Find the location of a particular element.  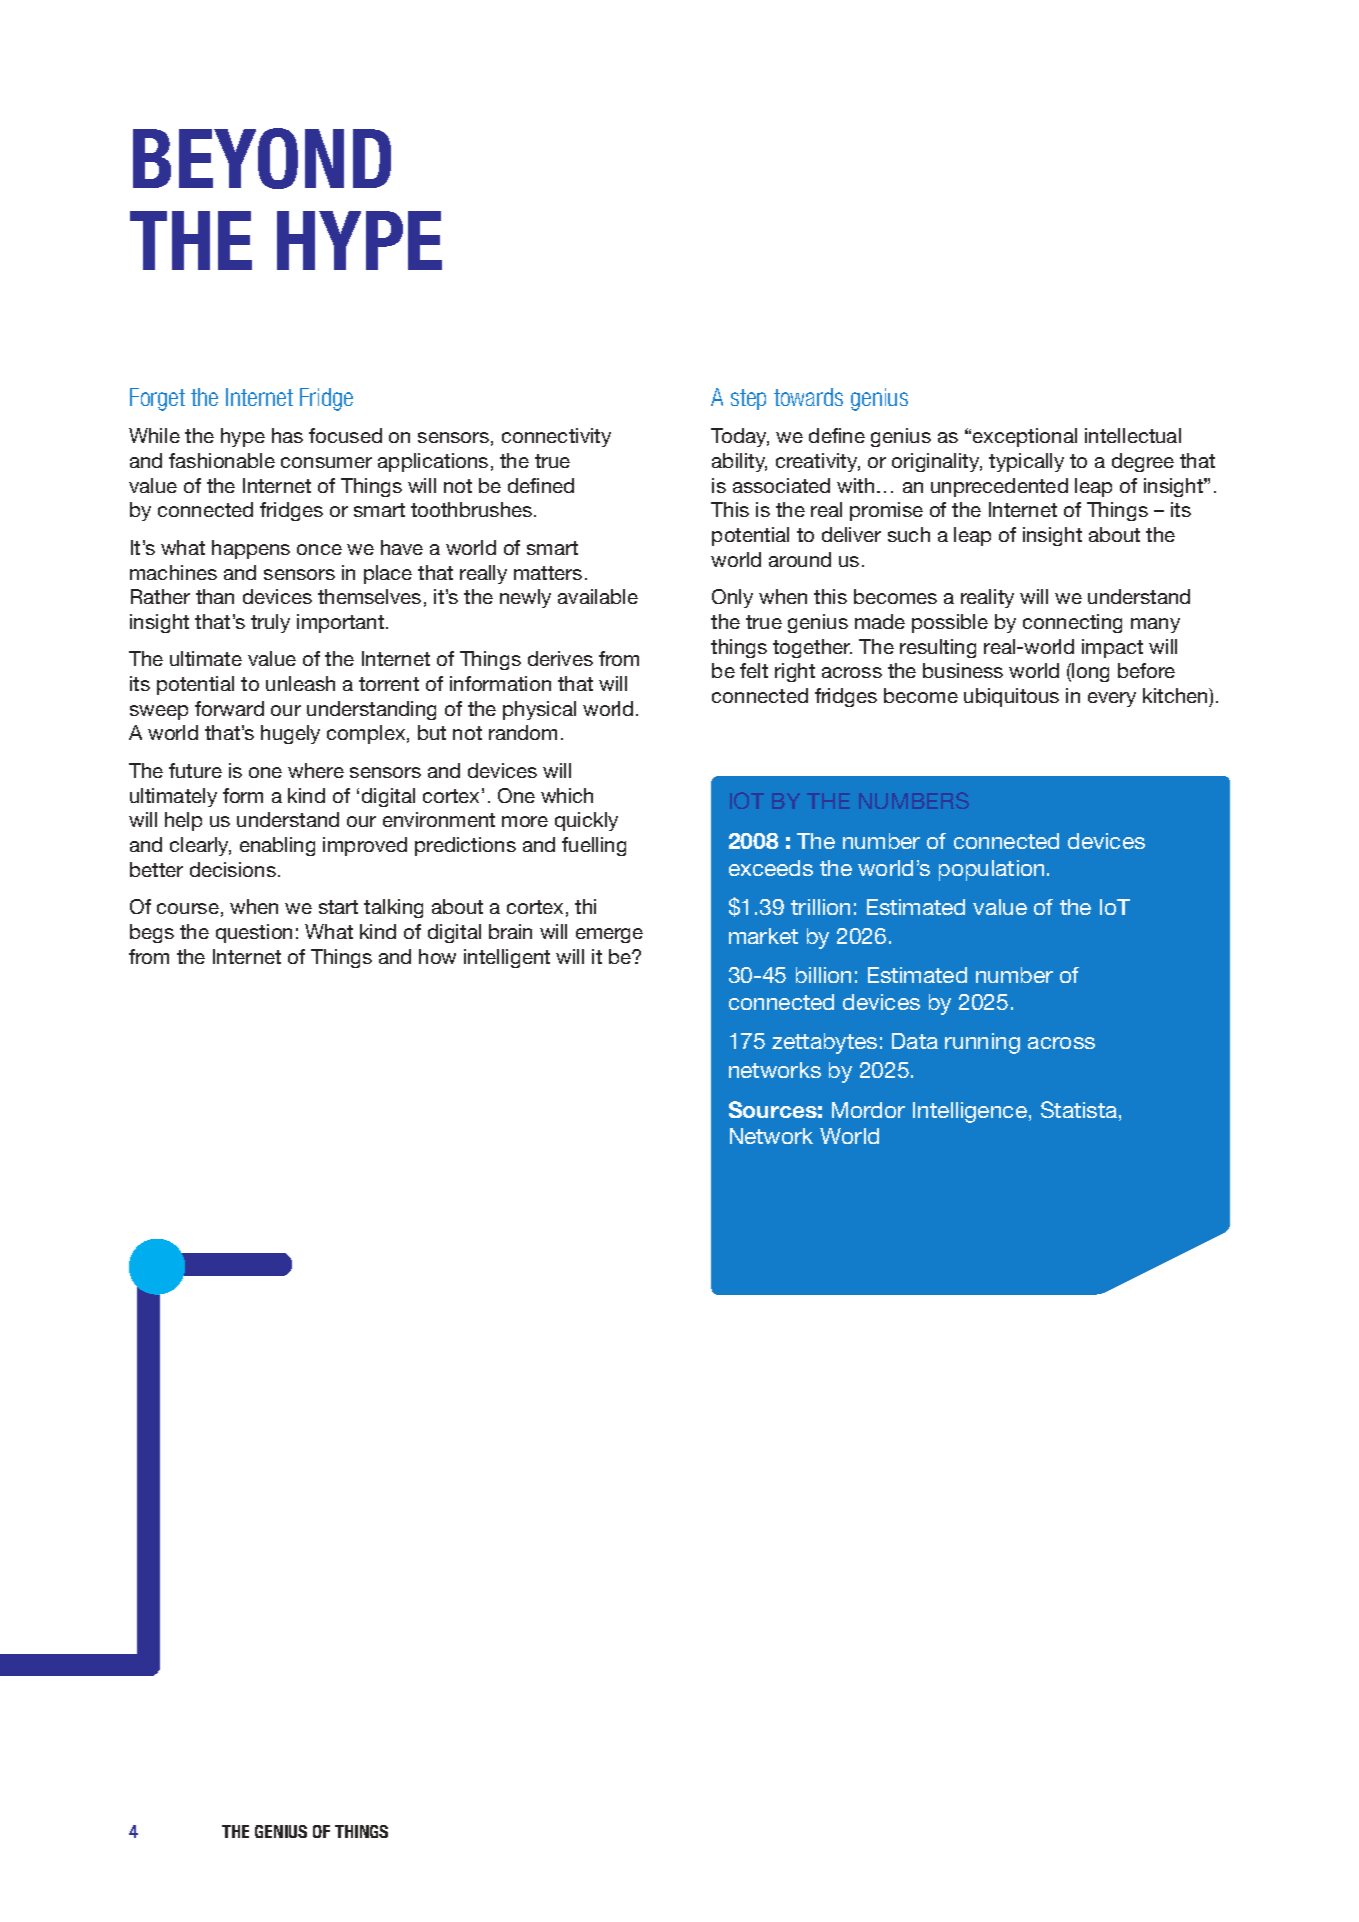

where is located at coordinates (316, 770).
